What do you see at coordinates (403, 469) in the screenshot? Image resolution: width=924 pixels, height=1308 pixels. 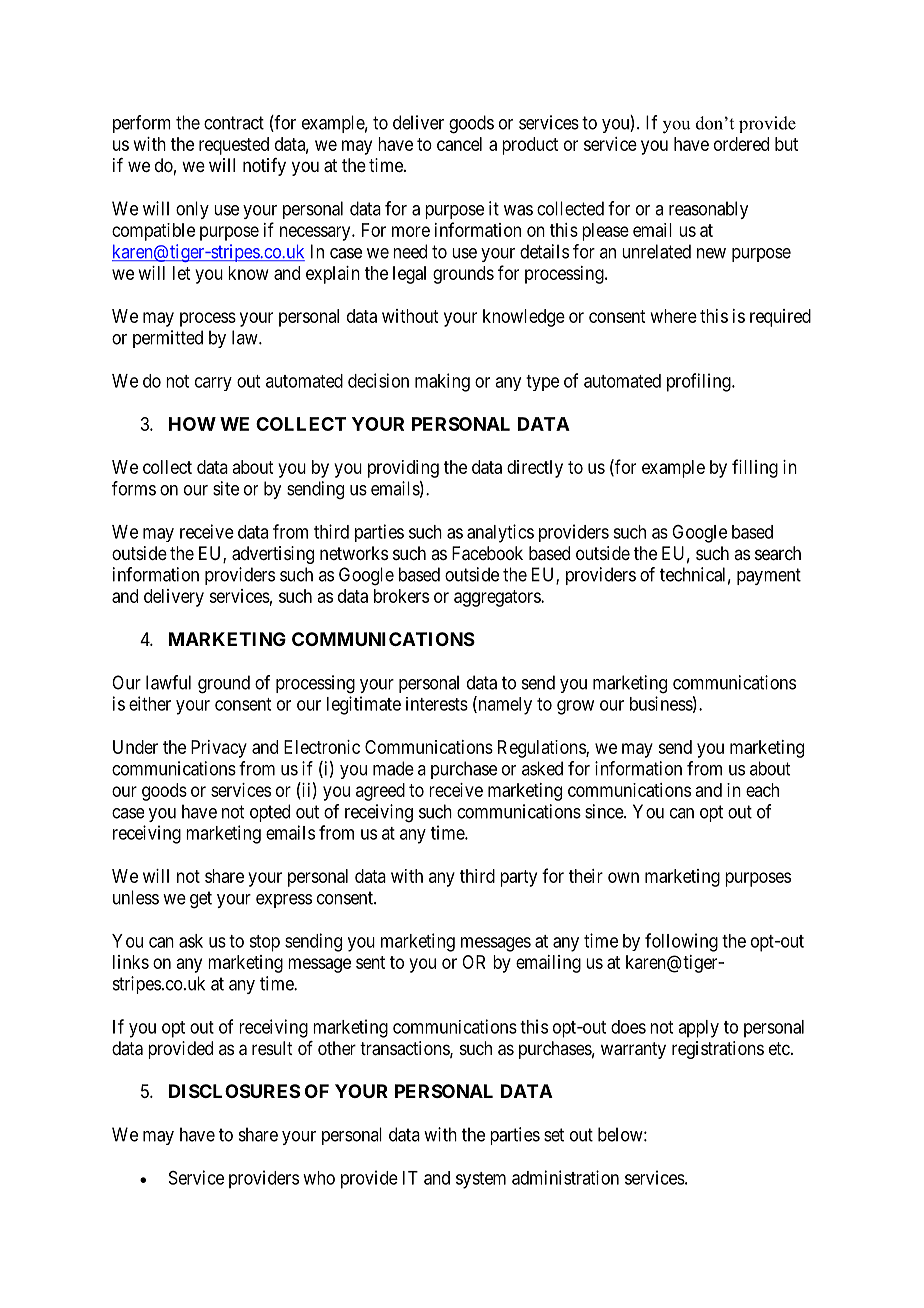 I see `providing` at bounding box center [403, 469].
